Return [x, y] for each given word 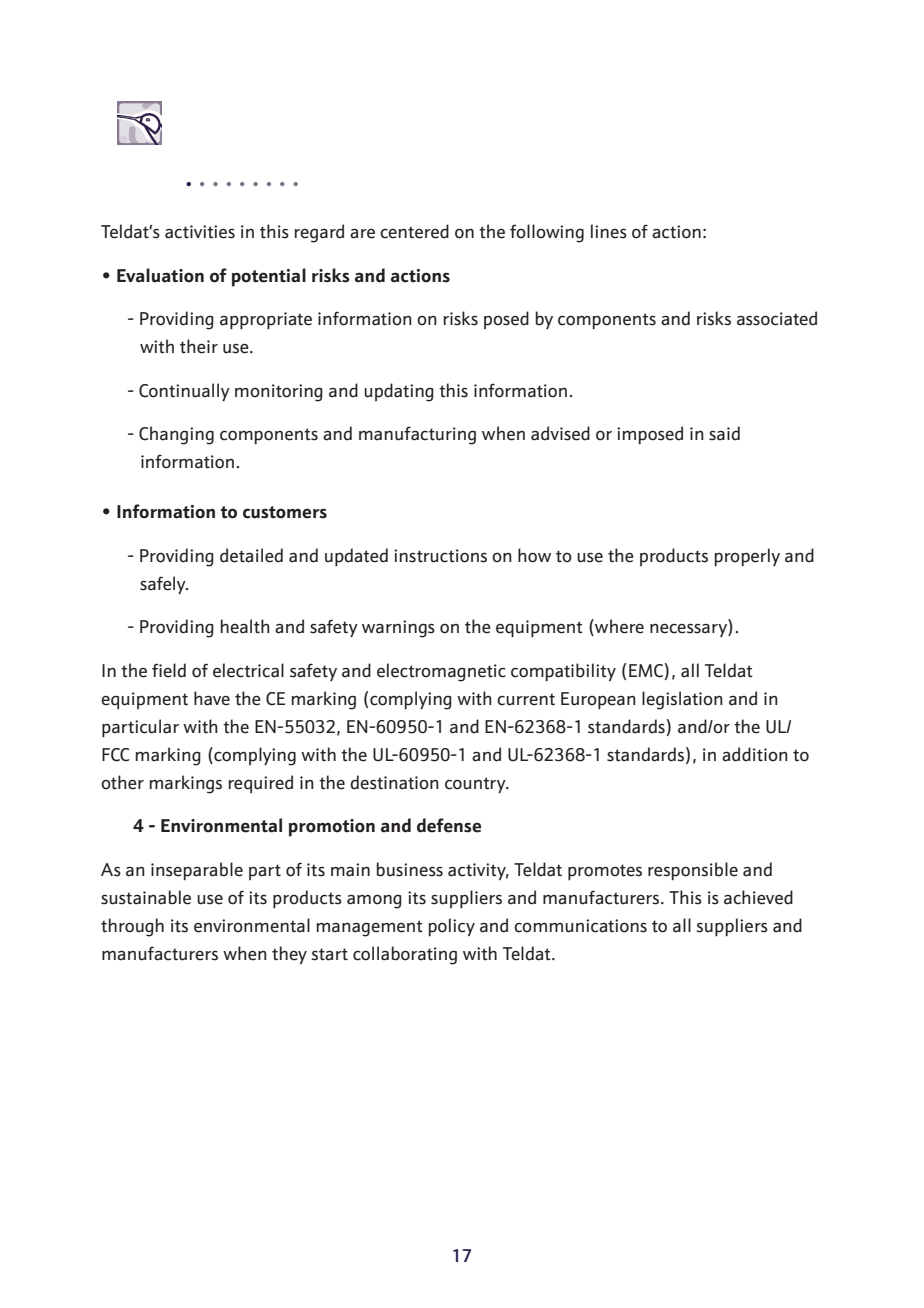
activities [200, 232]
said [724, 433]
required [261, 784]
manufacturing [417, 435]
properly [747, 557]
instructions [440, 556]
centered [414, 231]
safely [164, 585]
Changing [176, 435]
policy [452, 927]
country [476, 785]
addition [755, 754]
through [132, 927]
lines [609, 231]
